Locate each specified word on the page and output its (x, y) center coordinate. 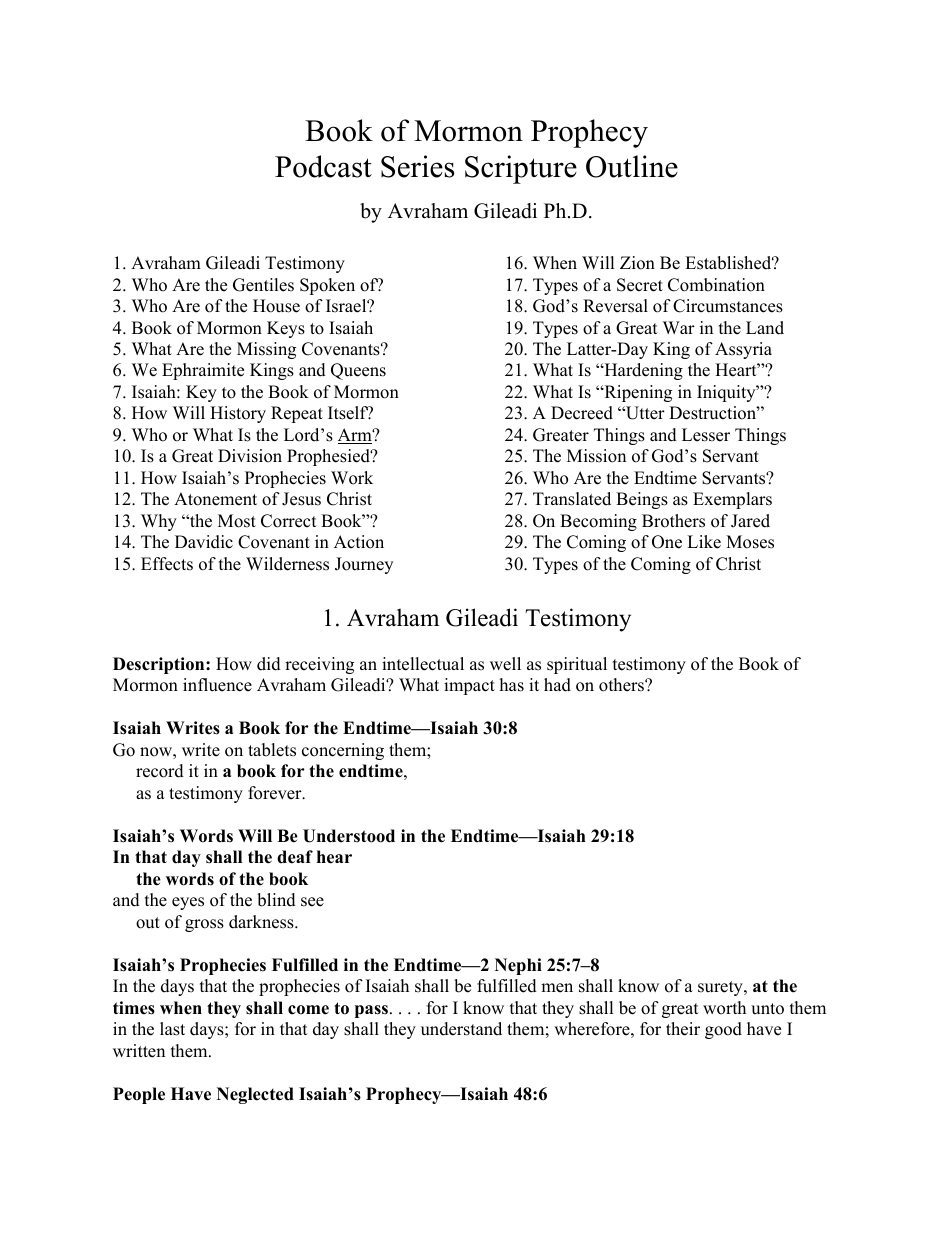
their (683, 1029)
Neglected (255, 1095)
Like (704, 542)
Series (417, 166)
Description (160, 665)
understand (461, 1029)
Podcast (323, 166)
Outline (632, 166)
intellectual (423, 664)
